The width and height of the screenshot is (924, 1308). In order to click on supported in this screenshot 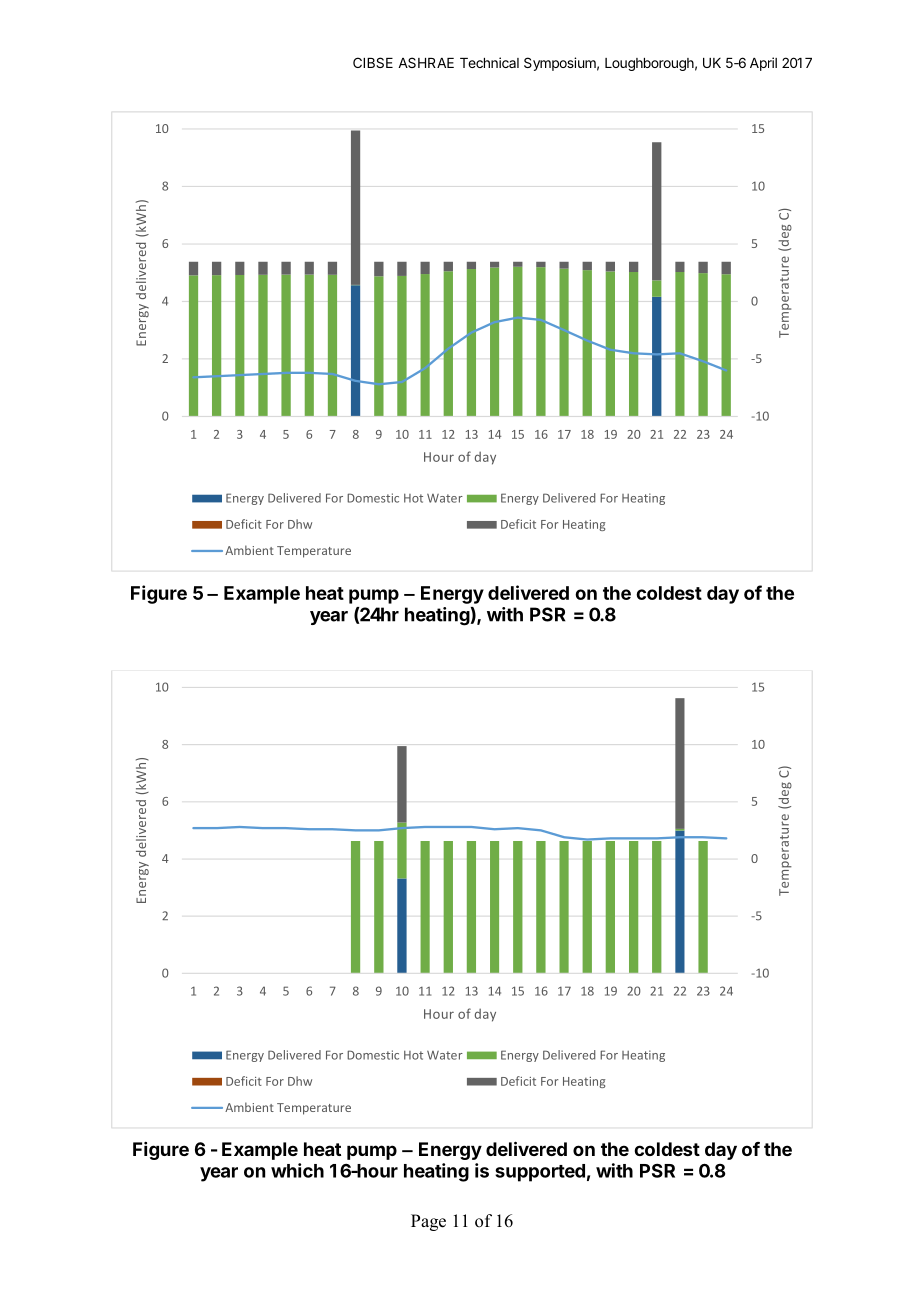, I will do `click(540, 1173)`.
